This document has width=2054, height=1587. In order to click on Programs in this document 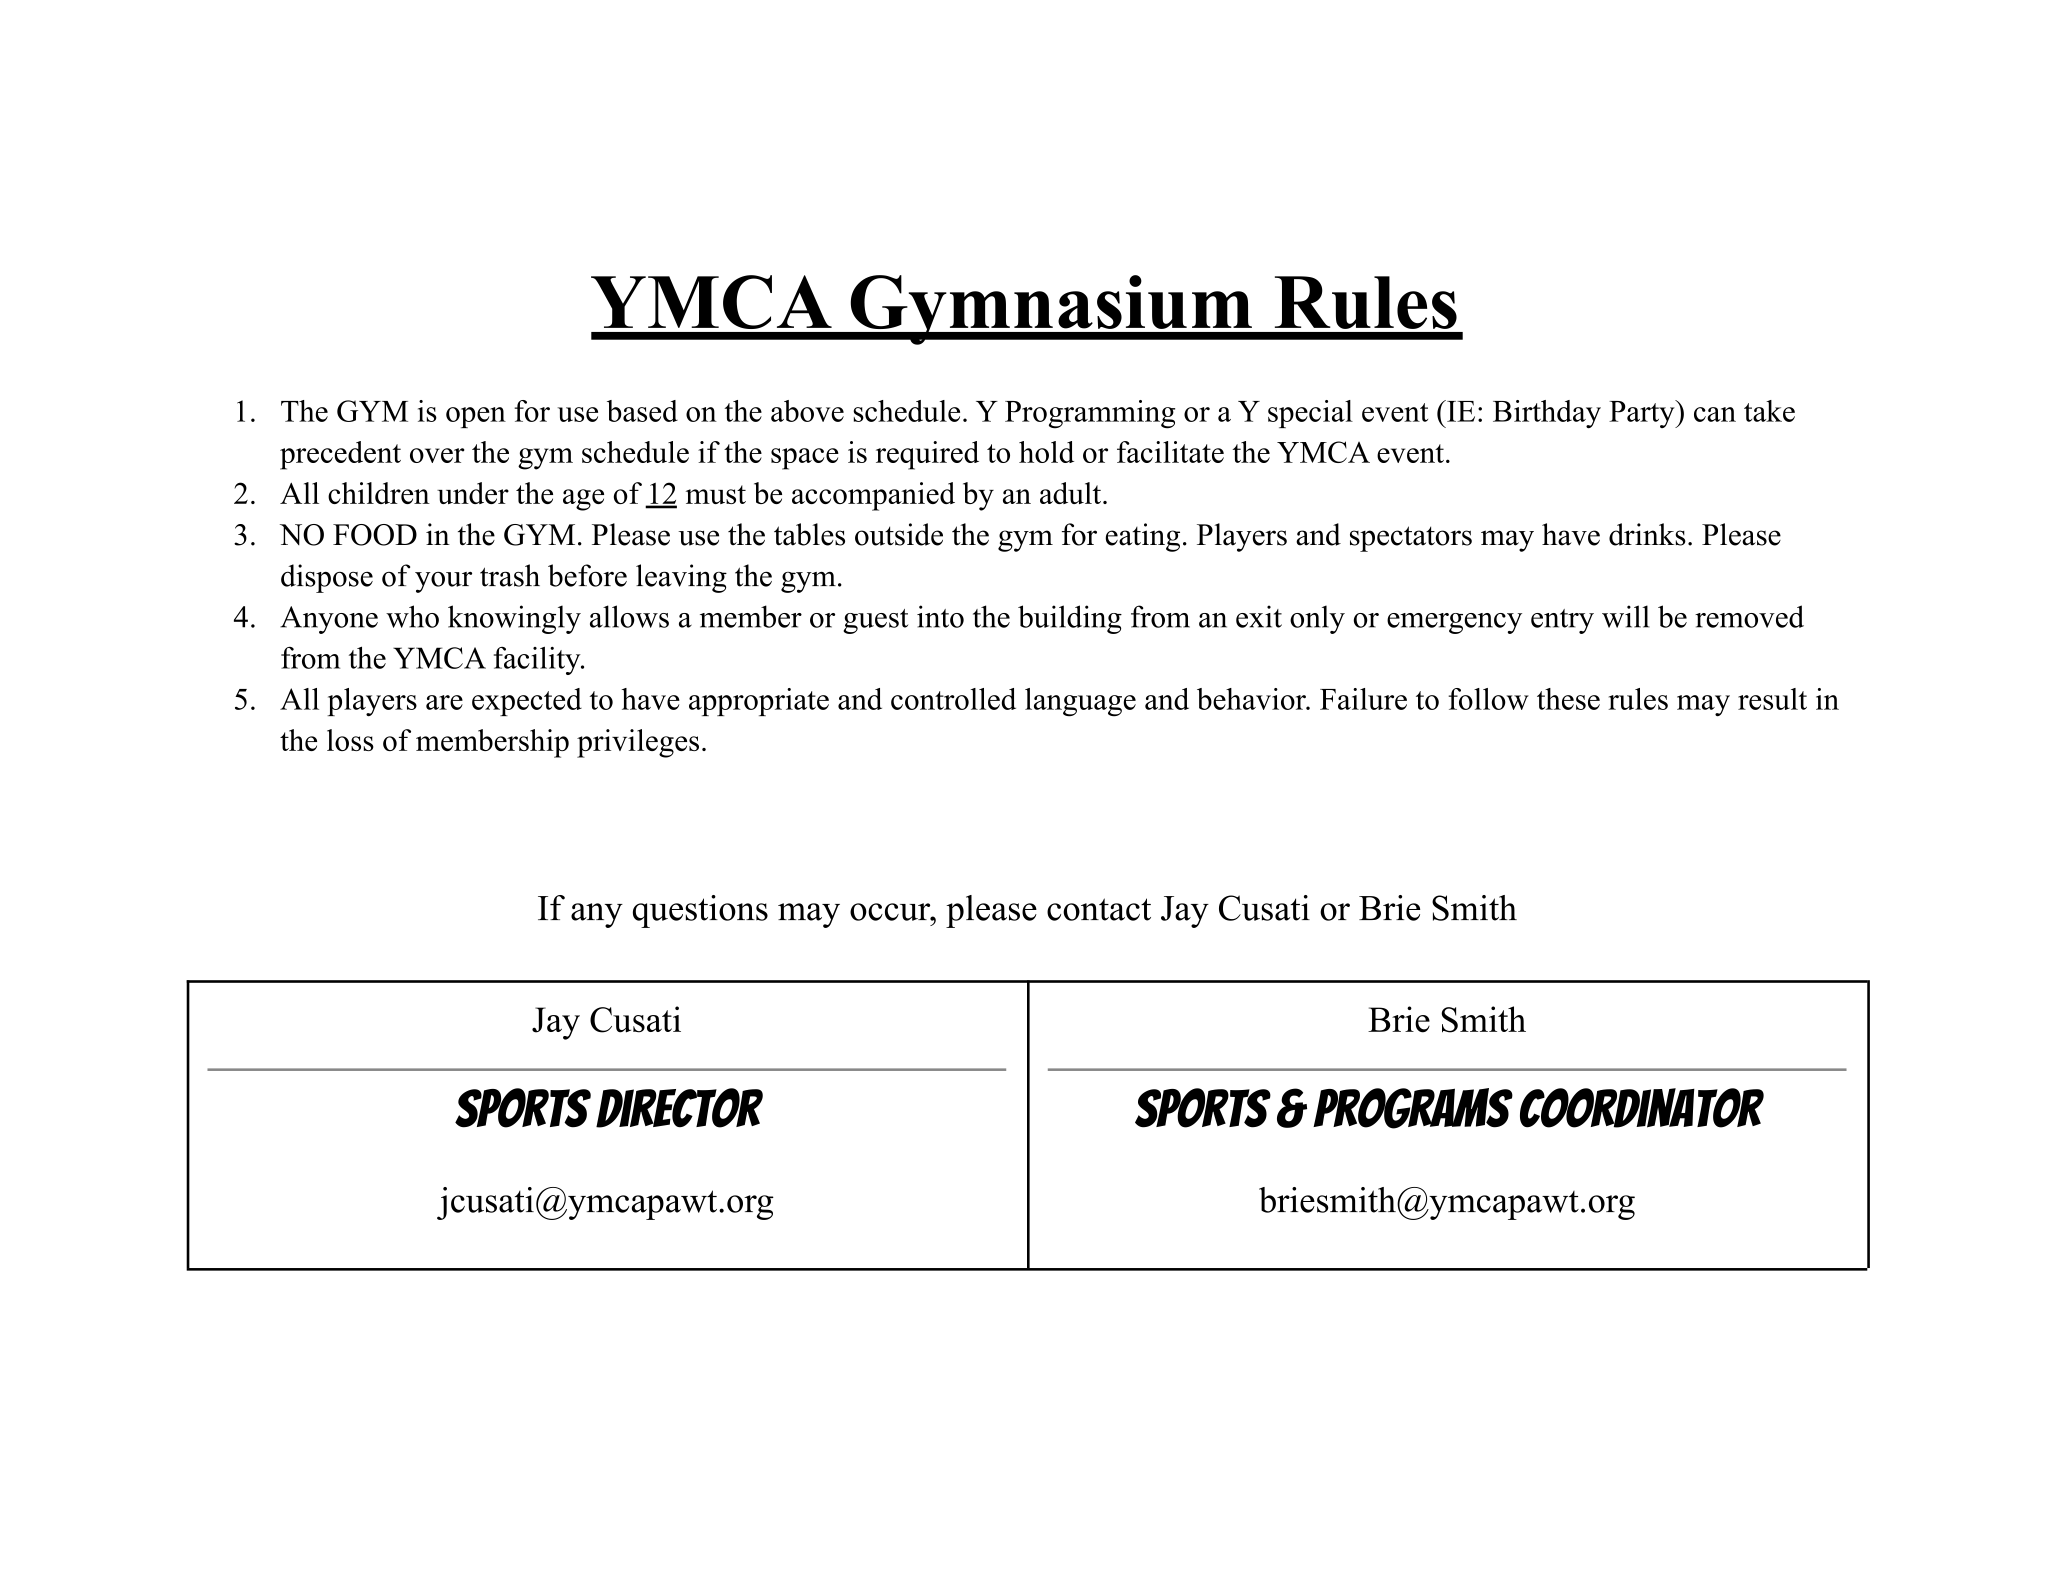, I will do `click(1413, 1108)`.
